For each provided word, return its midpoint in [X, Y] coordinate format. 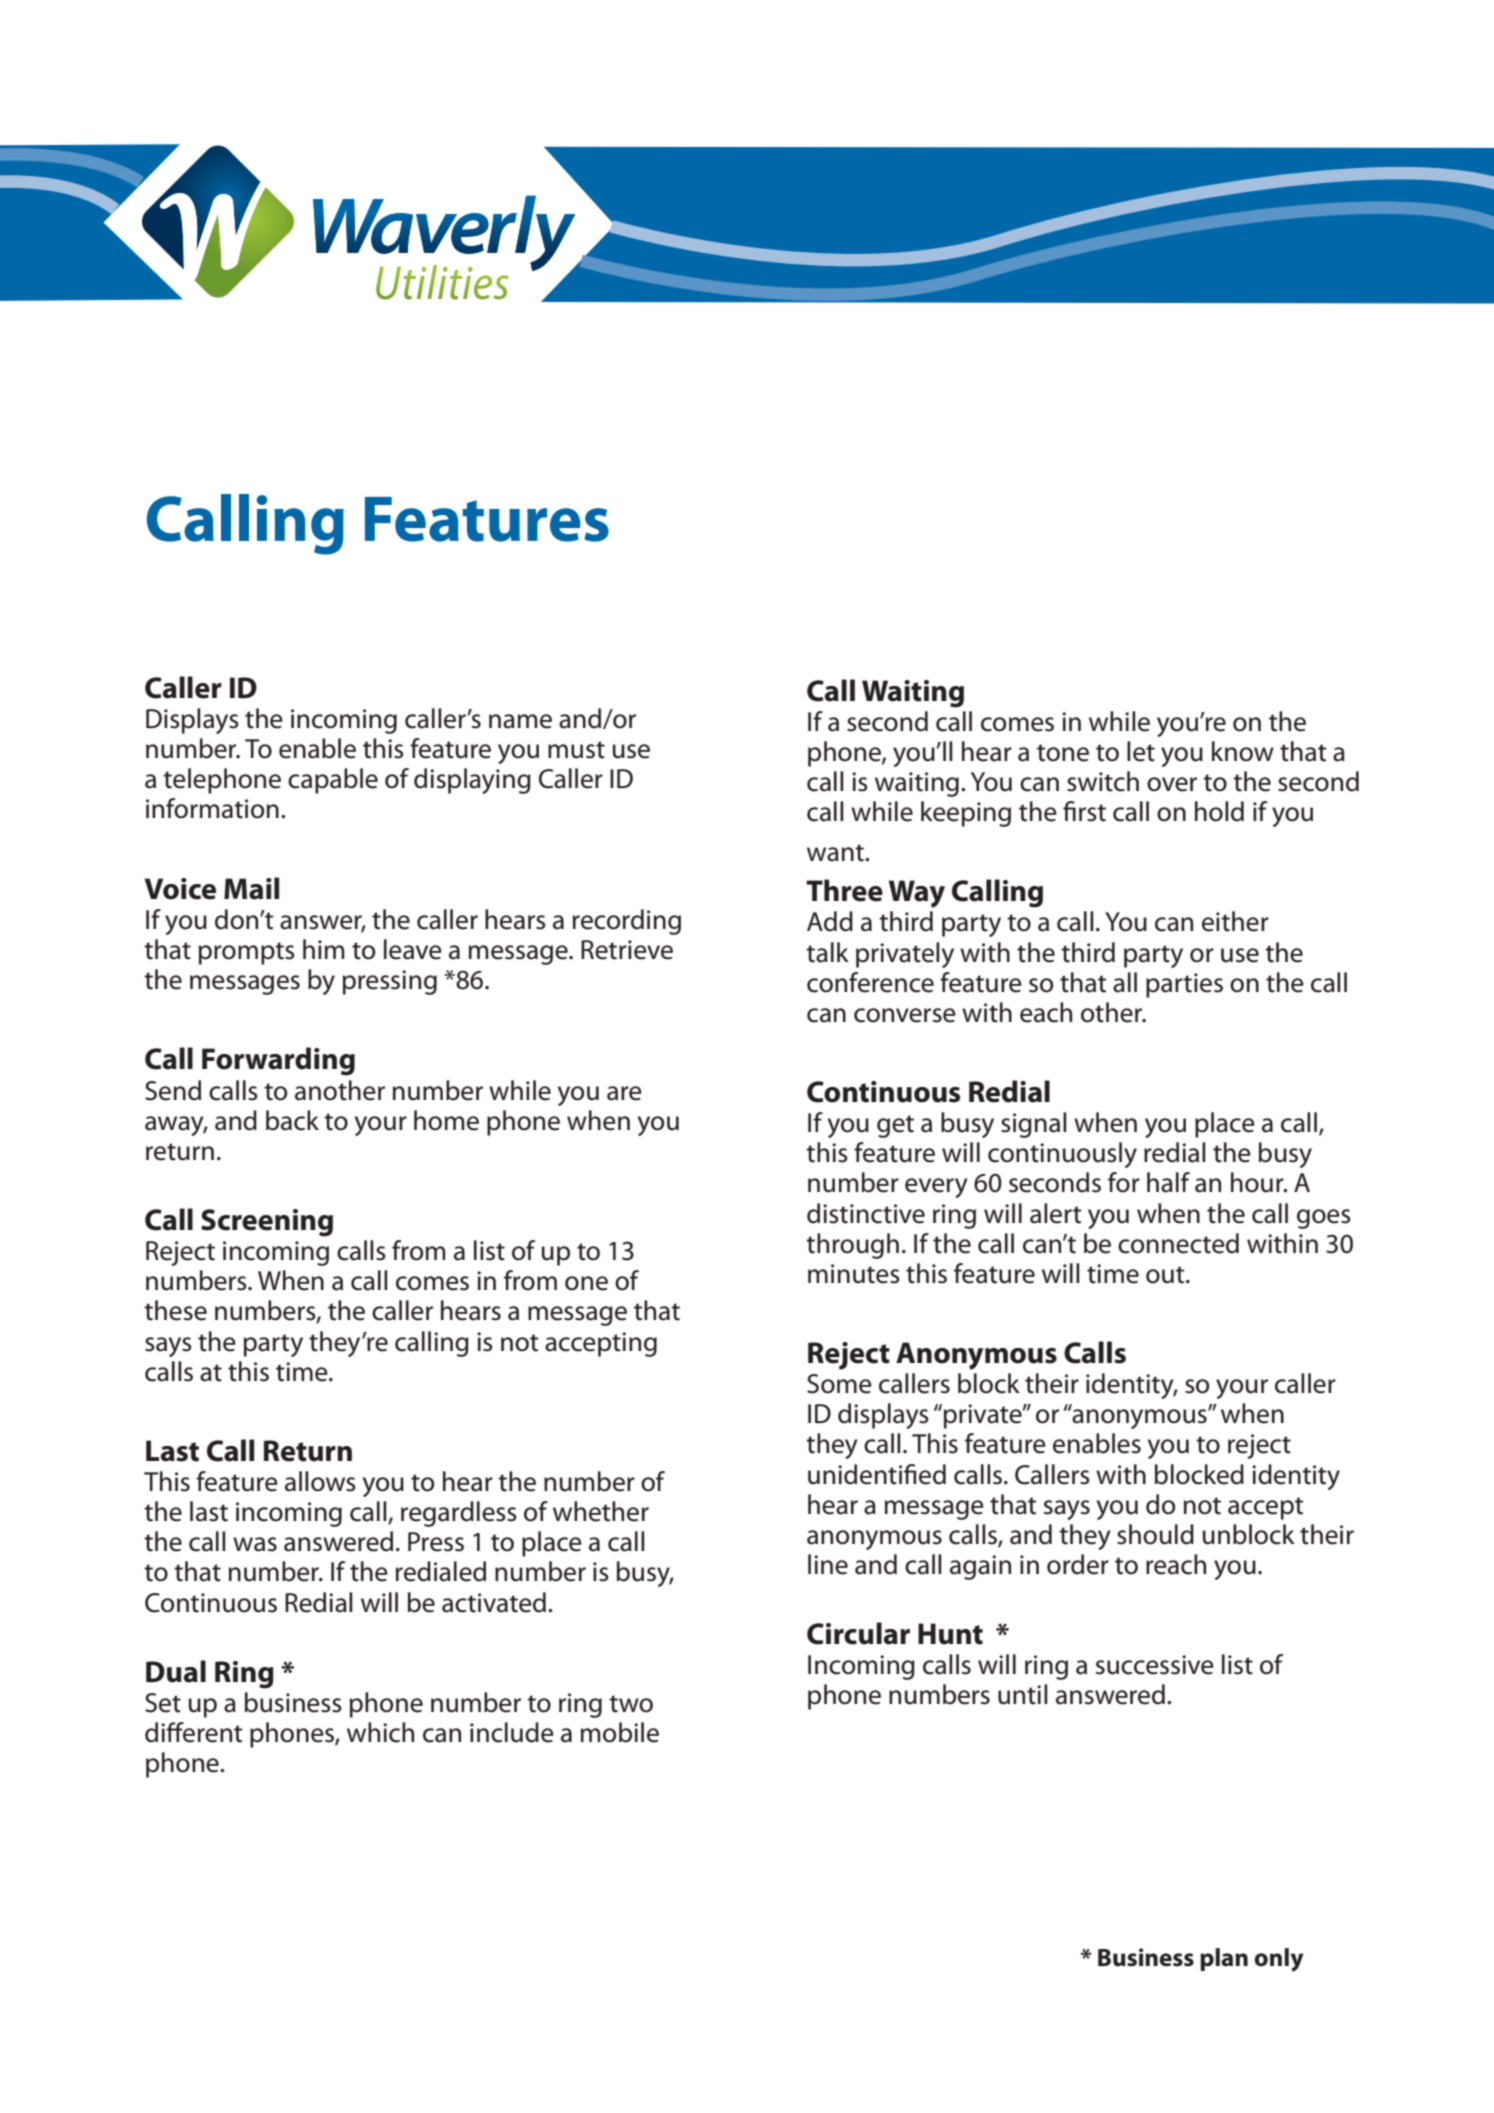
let [1141, 751]
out [1166, 1275]
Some [839, 1384]
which [380, 1732]
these [175, 1310]
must [576, 750]
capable [333, 781]
